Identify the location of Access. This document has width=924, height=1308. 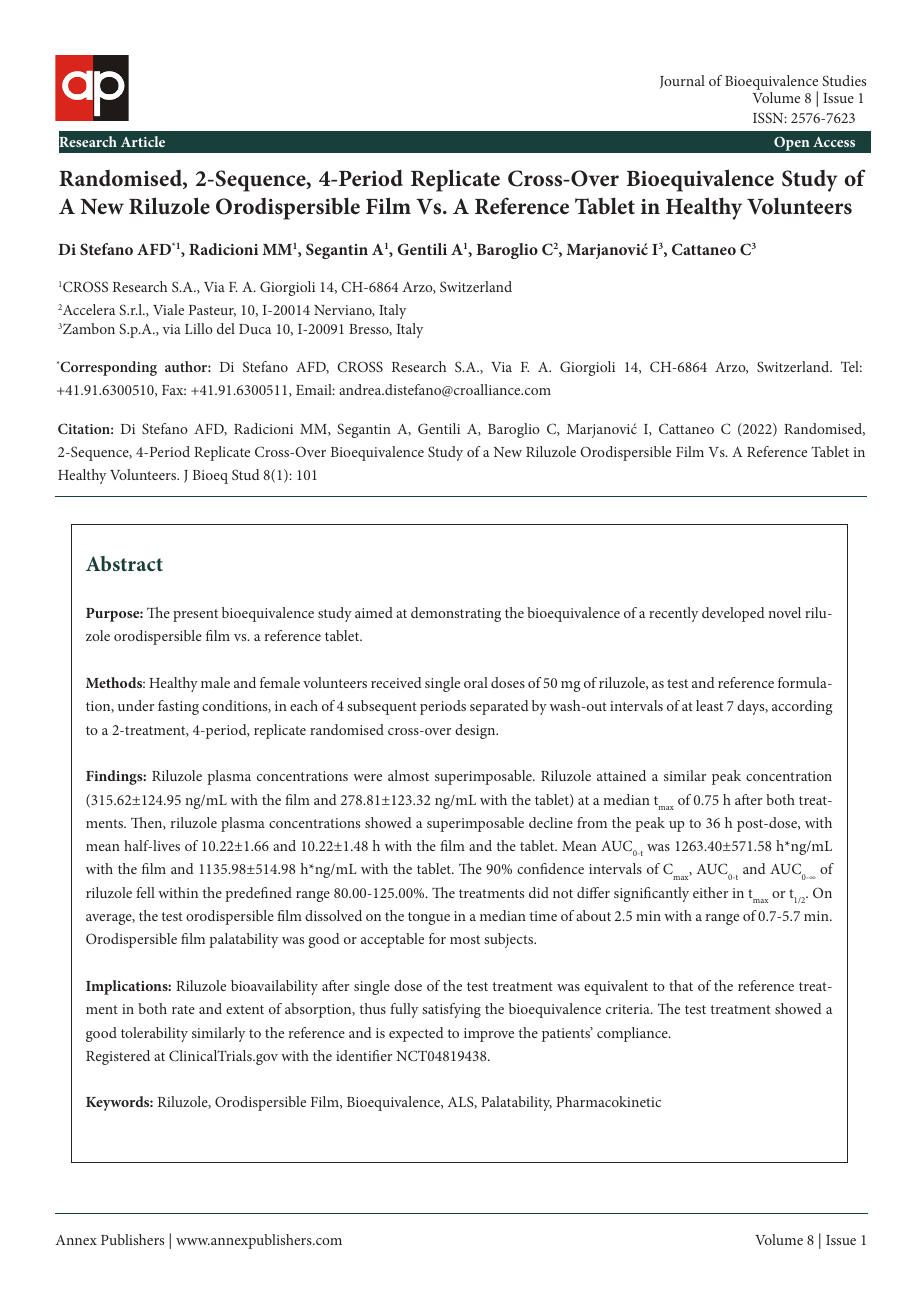
(834, 142).
